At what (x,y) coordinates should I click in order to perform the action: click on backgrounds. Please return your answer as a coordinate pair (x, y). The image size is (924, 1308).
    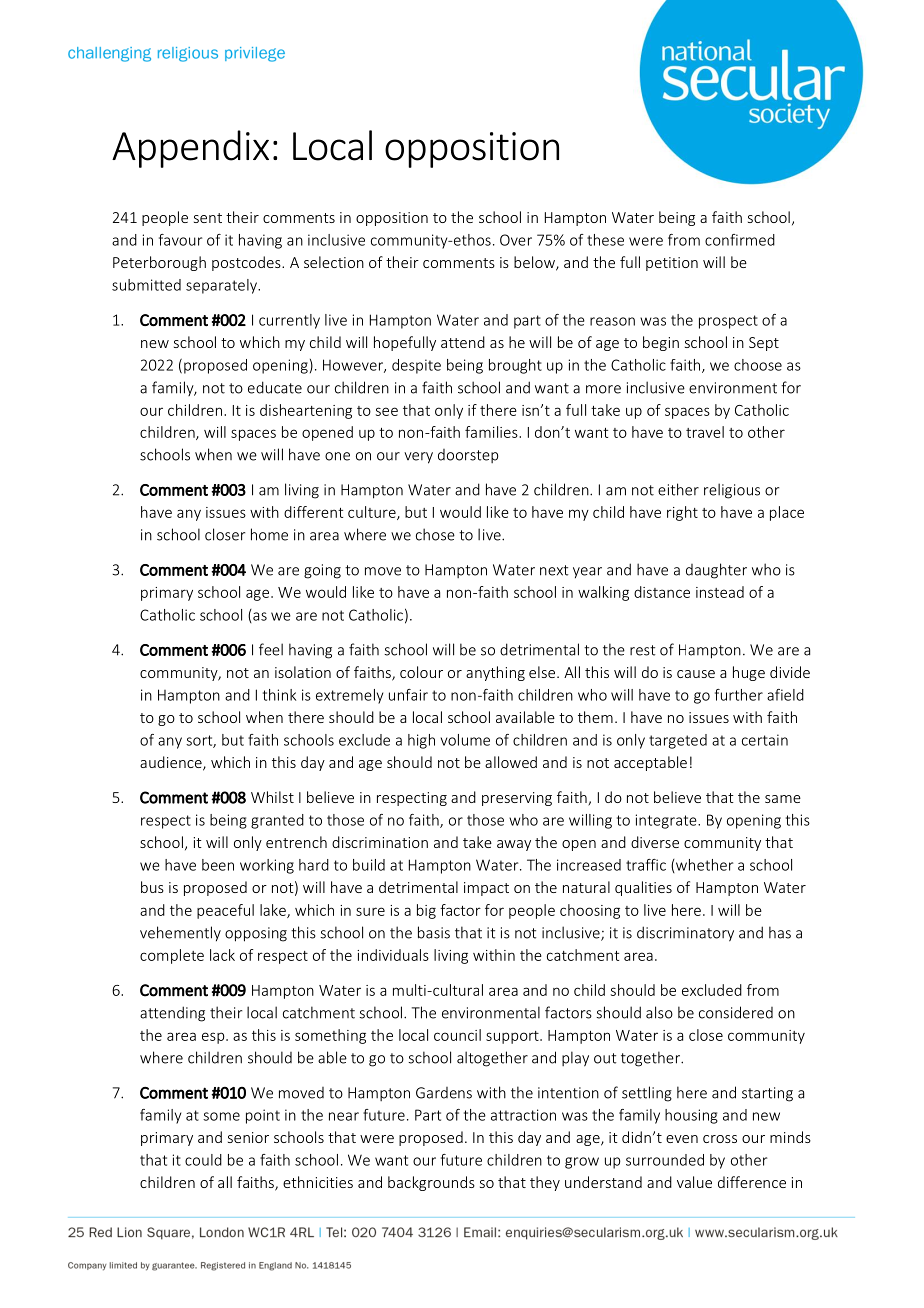
    Looking at the image, I should click on (431, 1183).
